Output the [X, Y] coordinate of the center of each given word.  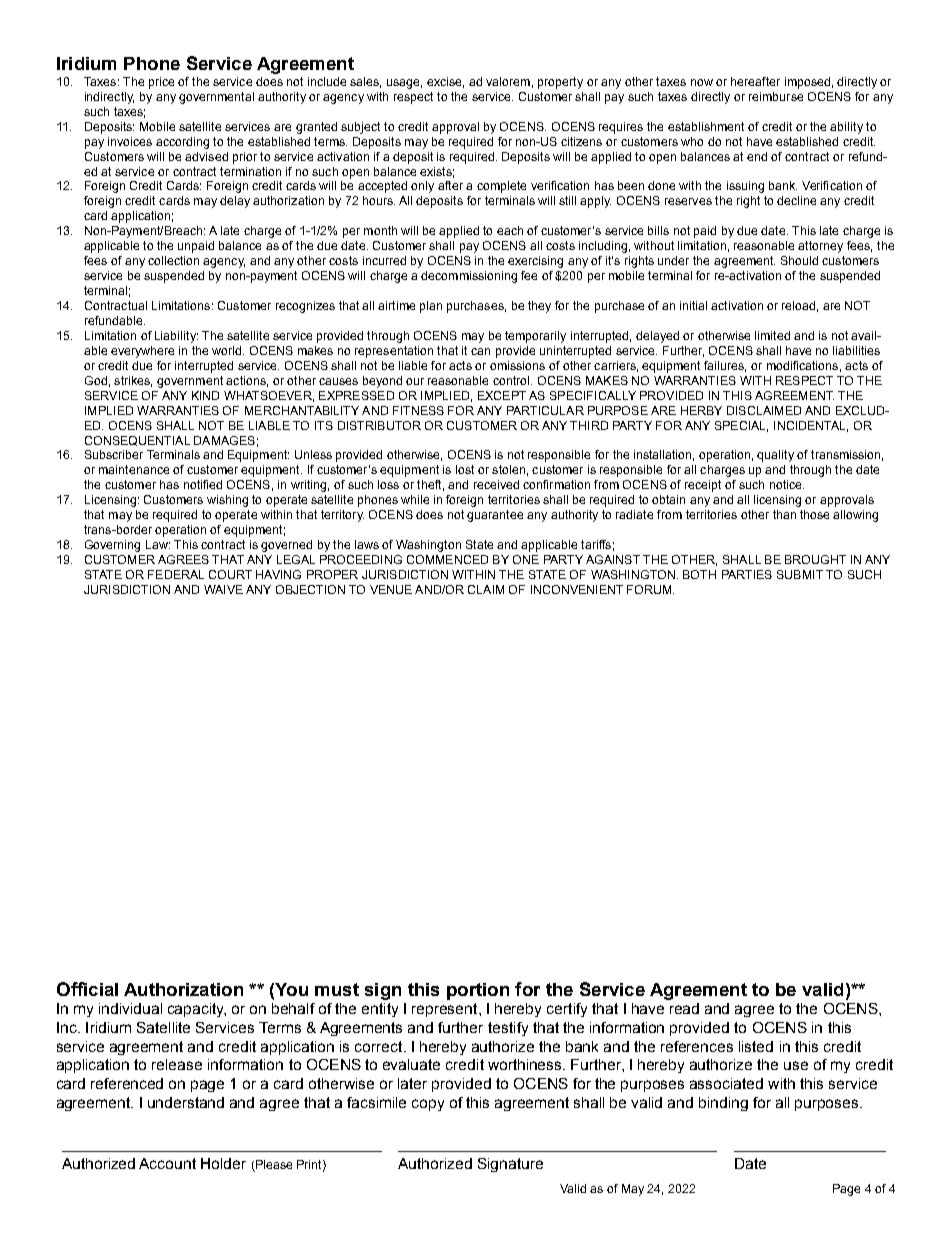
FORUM [650, 589]
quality [775, 456]
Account [167, 1163]
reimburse [776, 96]
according [182, 143]
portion [478, 991]
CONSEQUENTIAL [137, 441]
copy [428, 1105]
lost [465, 469]
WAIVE [223, 589]
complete [501, 187]
